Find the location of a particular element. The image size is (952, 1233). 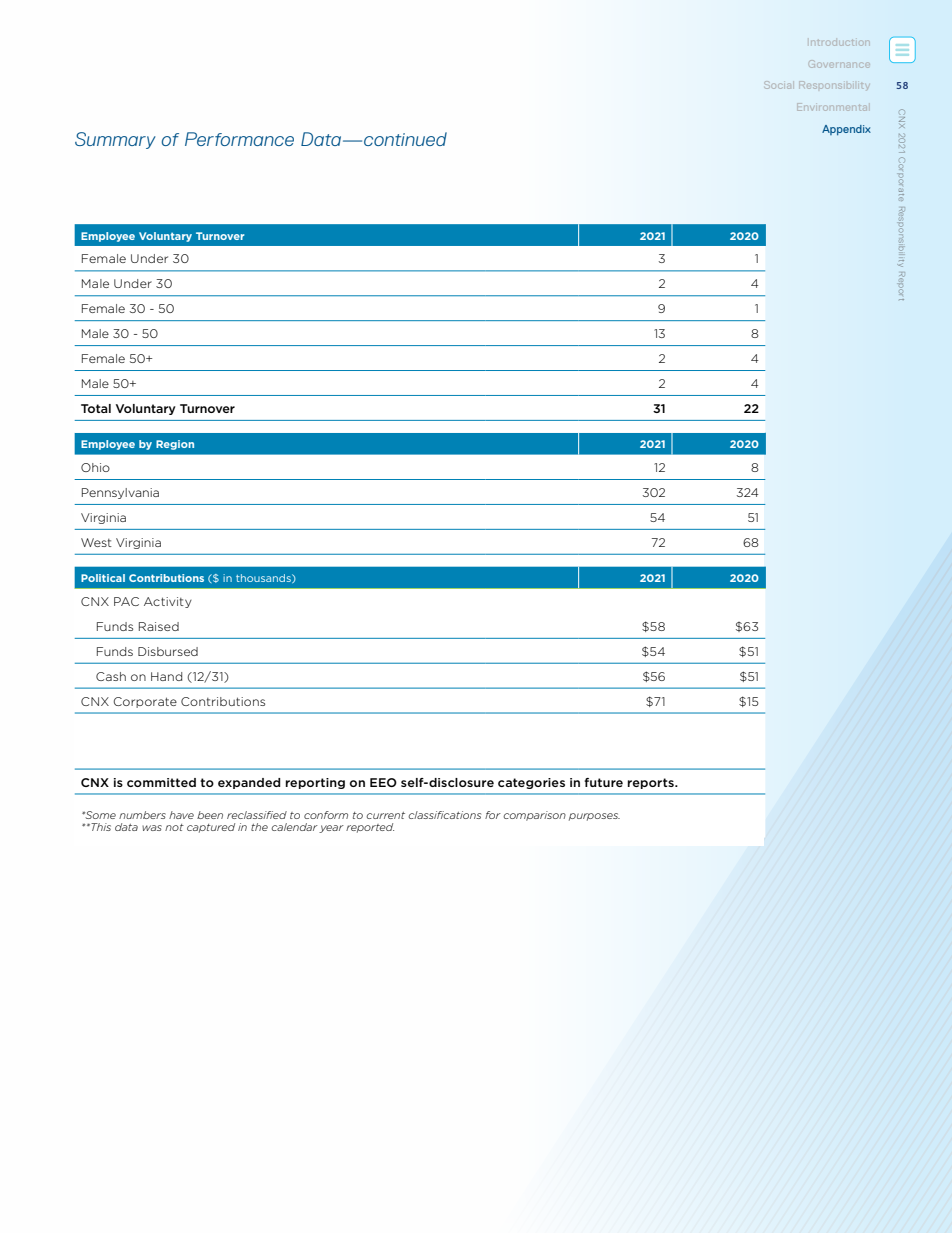

Summary is located at coordinates (115, 140).
